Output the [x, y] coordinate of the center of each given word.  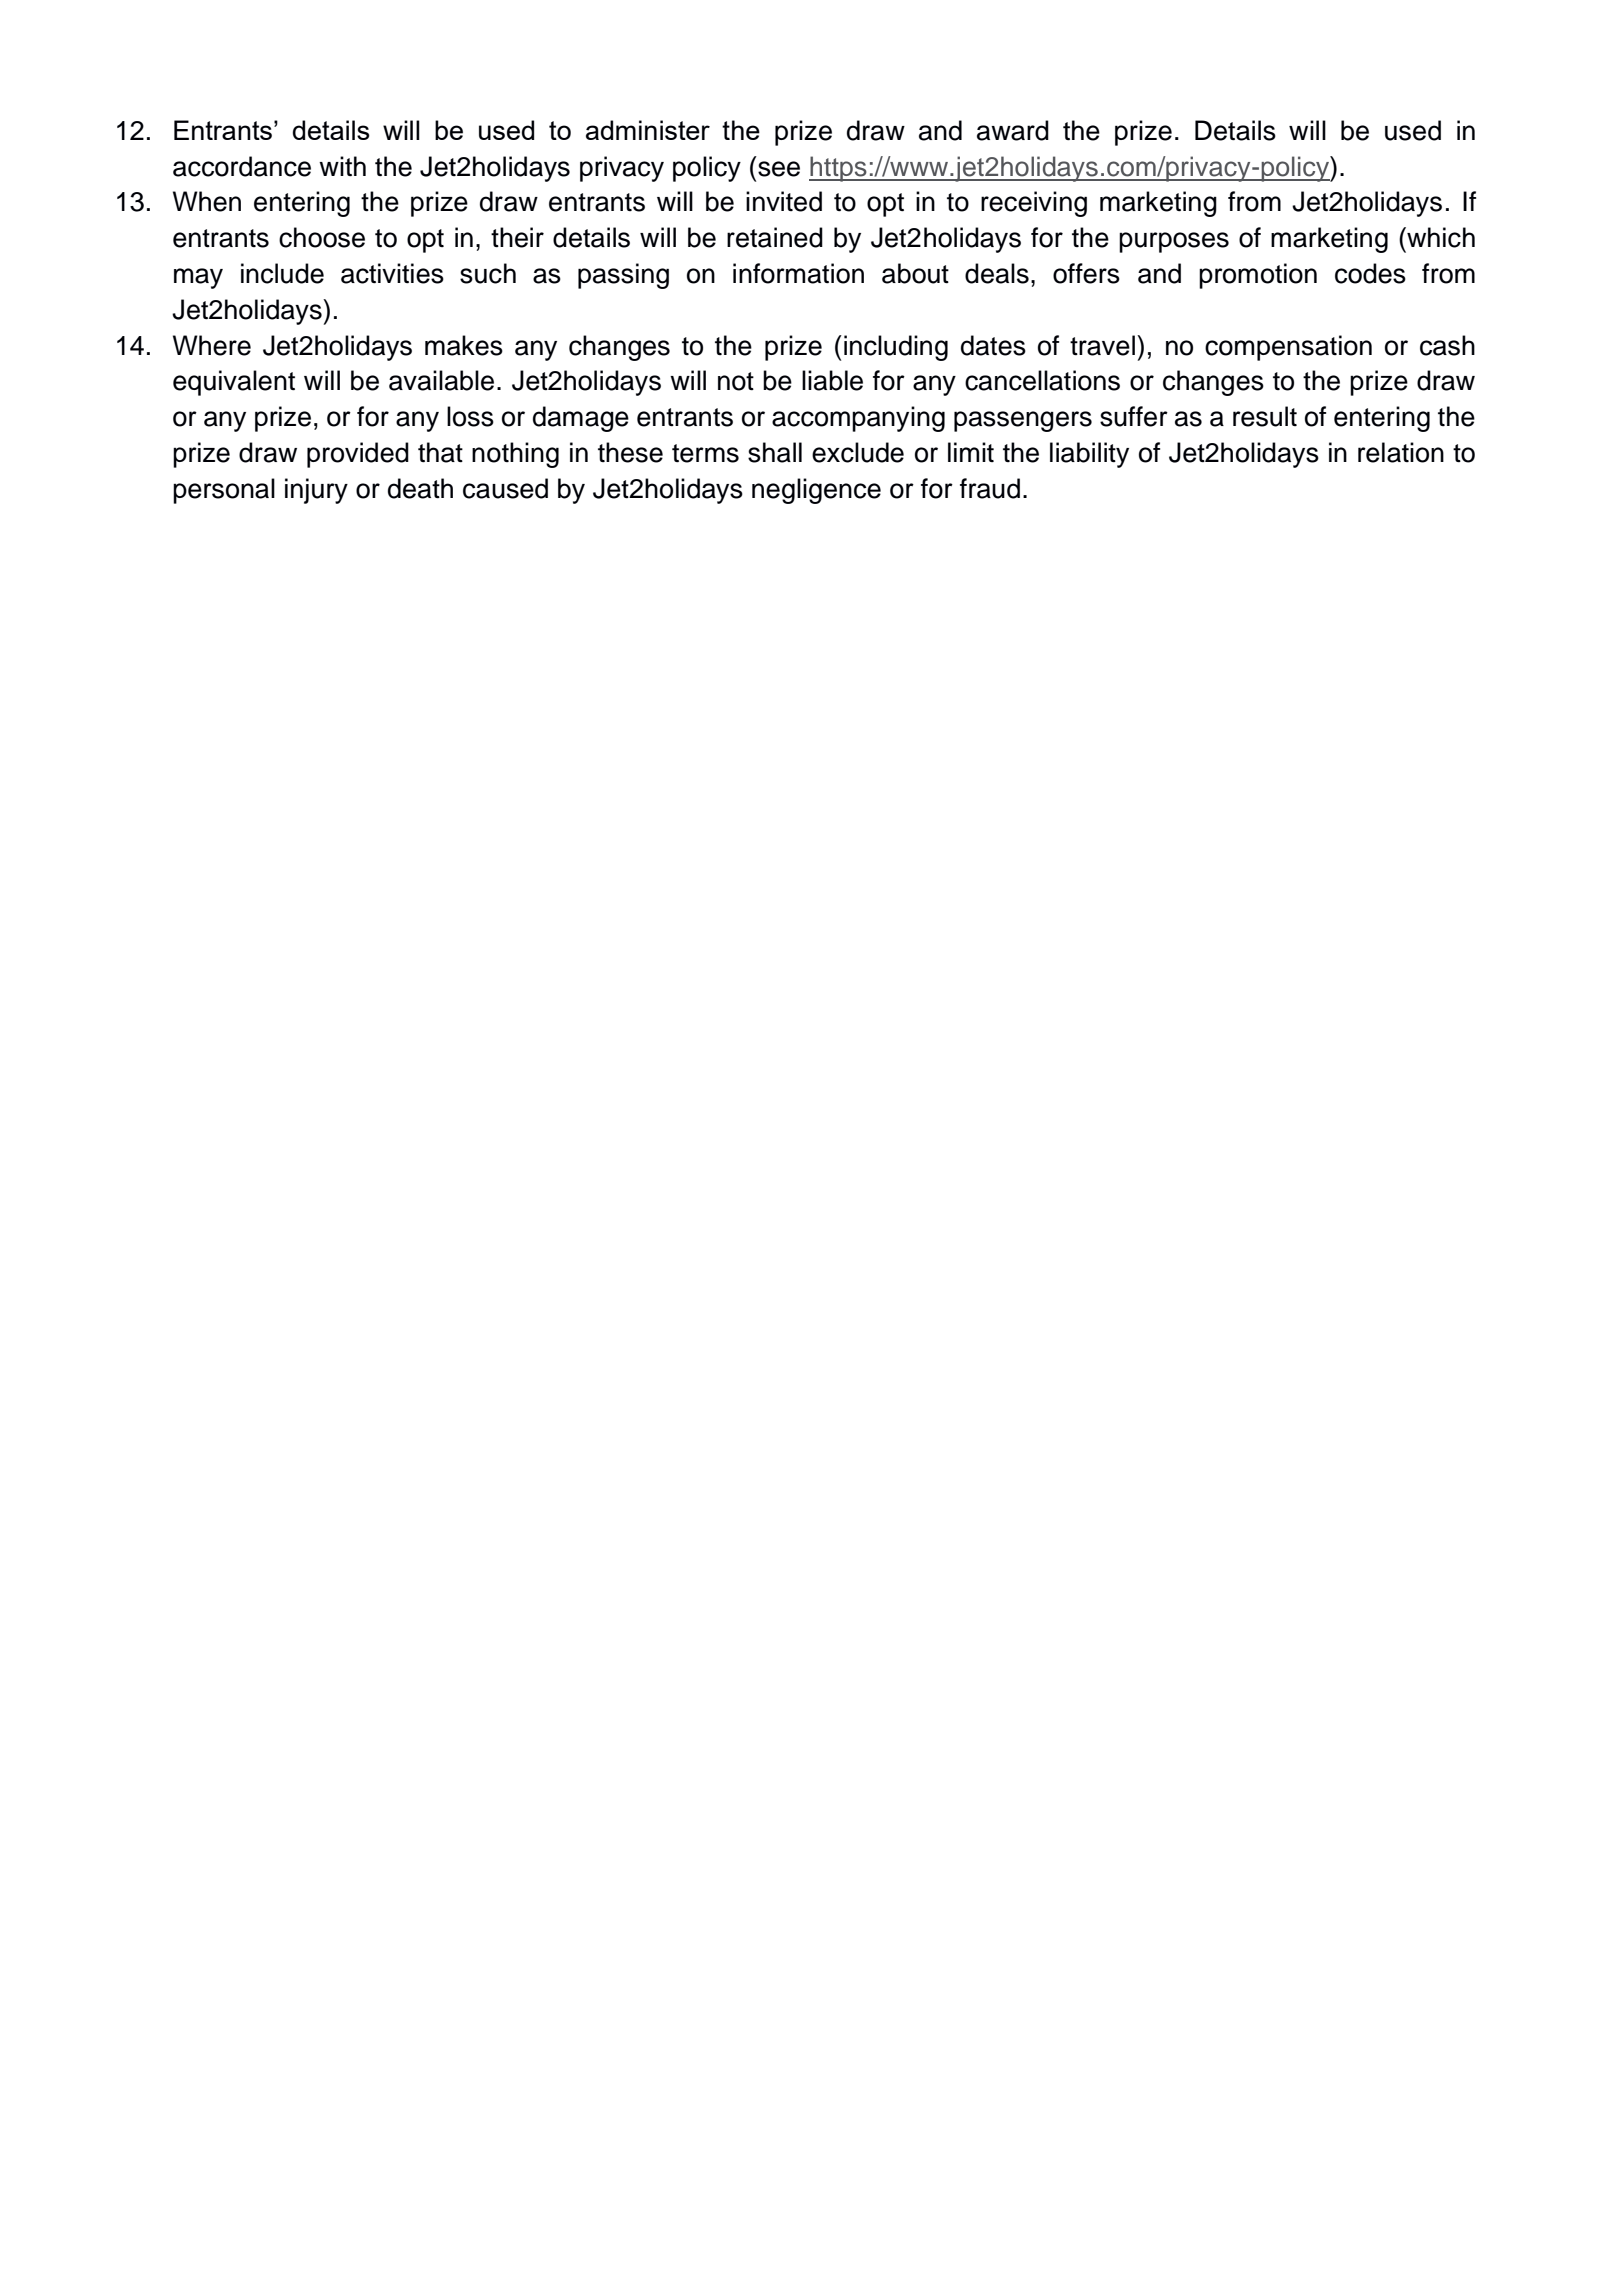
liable [832, 380]
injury [316, 491]
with [342, 166]
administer [648, 130]
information [798, 273]
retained [775, 237]
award [1013, 130]
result [1265, 416]
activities [392, 273]
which [1440, 237]
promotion [1258, 276]
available [441, 380]
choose [322, 237]
